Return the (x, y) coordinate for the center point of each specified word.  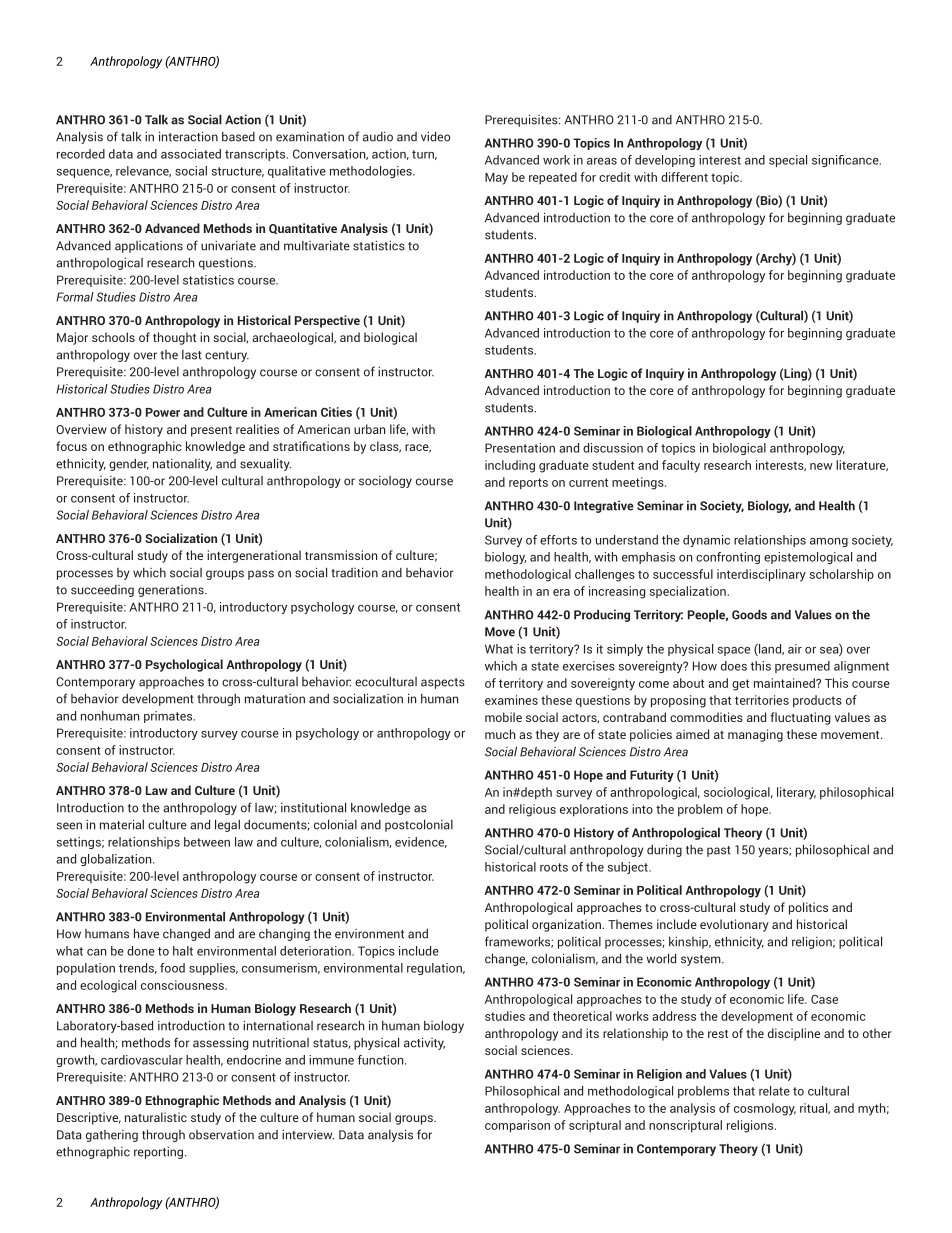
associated (191, 154)
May (496, 179)
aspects (443, 683)
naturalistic (156, 1117)
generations (172, 591)
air (795, 649)
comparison (517, 1126)
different (684, 177)
